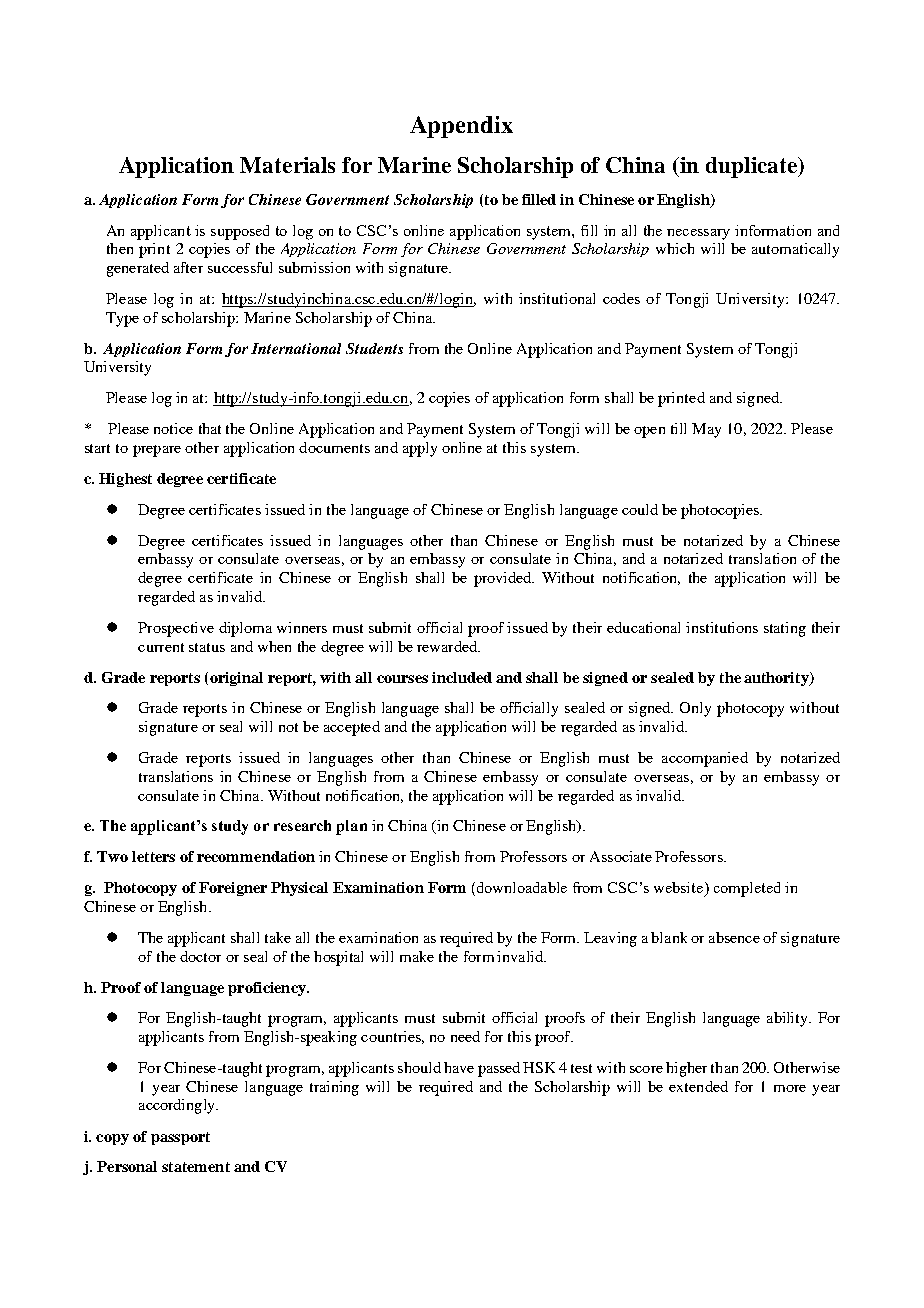 This page has height=1308, width=924. What do you see at coordinates (287, 165) in the page?
I see `Materials` at bounding box center [287, 165].
